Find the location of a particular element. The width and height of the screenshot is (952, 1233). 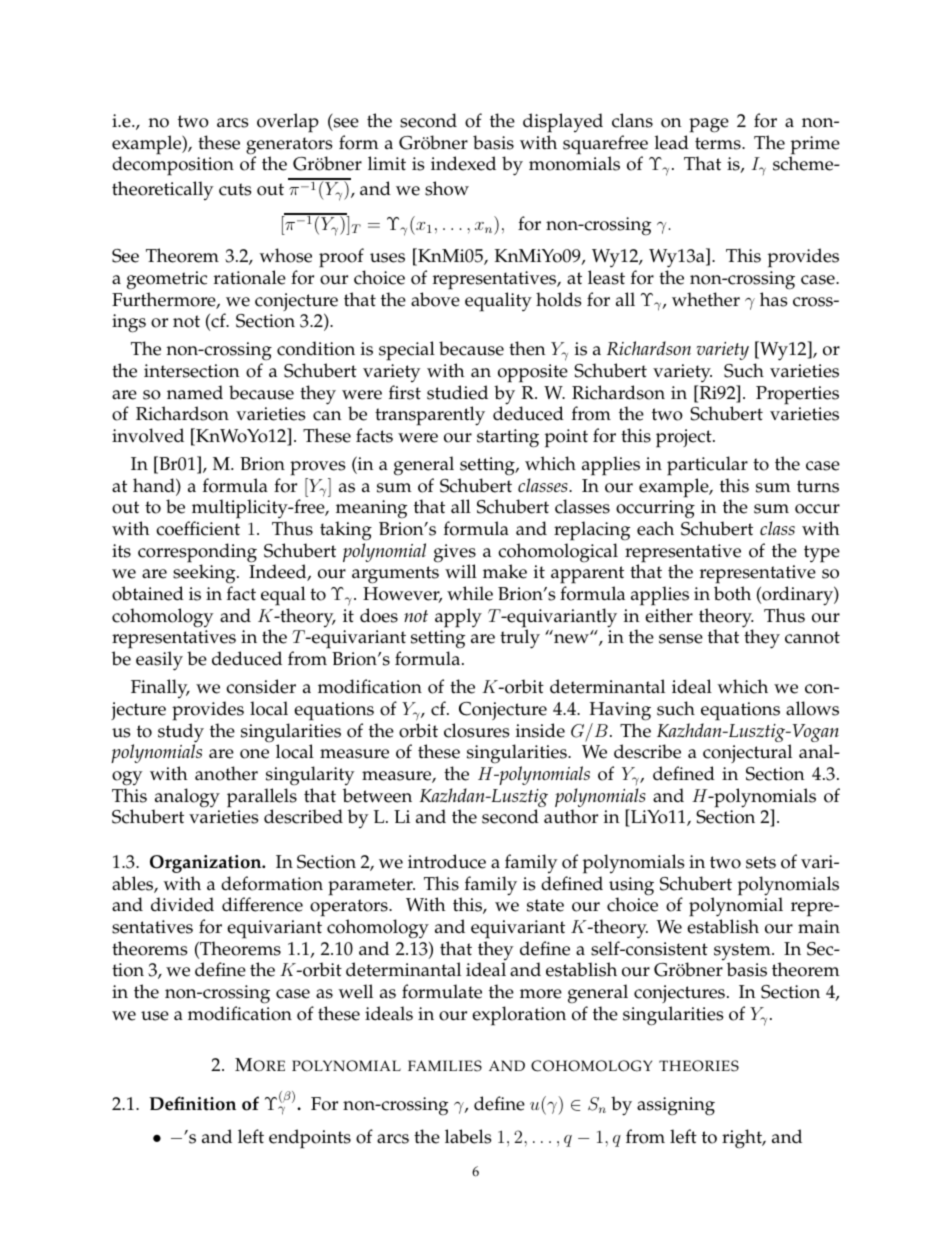

terms is located at coordinates (719, 143).
